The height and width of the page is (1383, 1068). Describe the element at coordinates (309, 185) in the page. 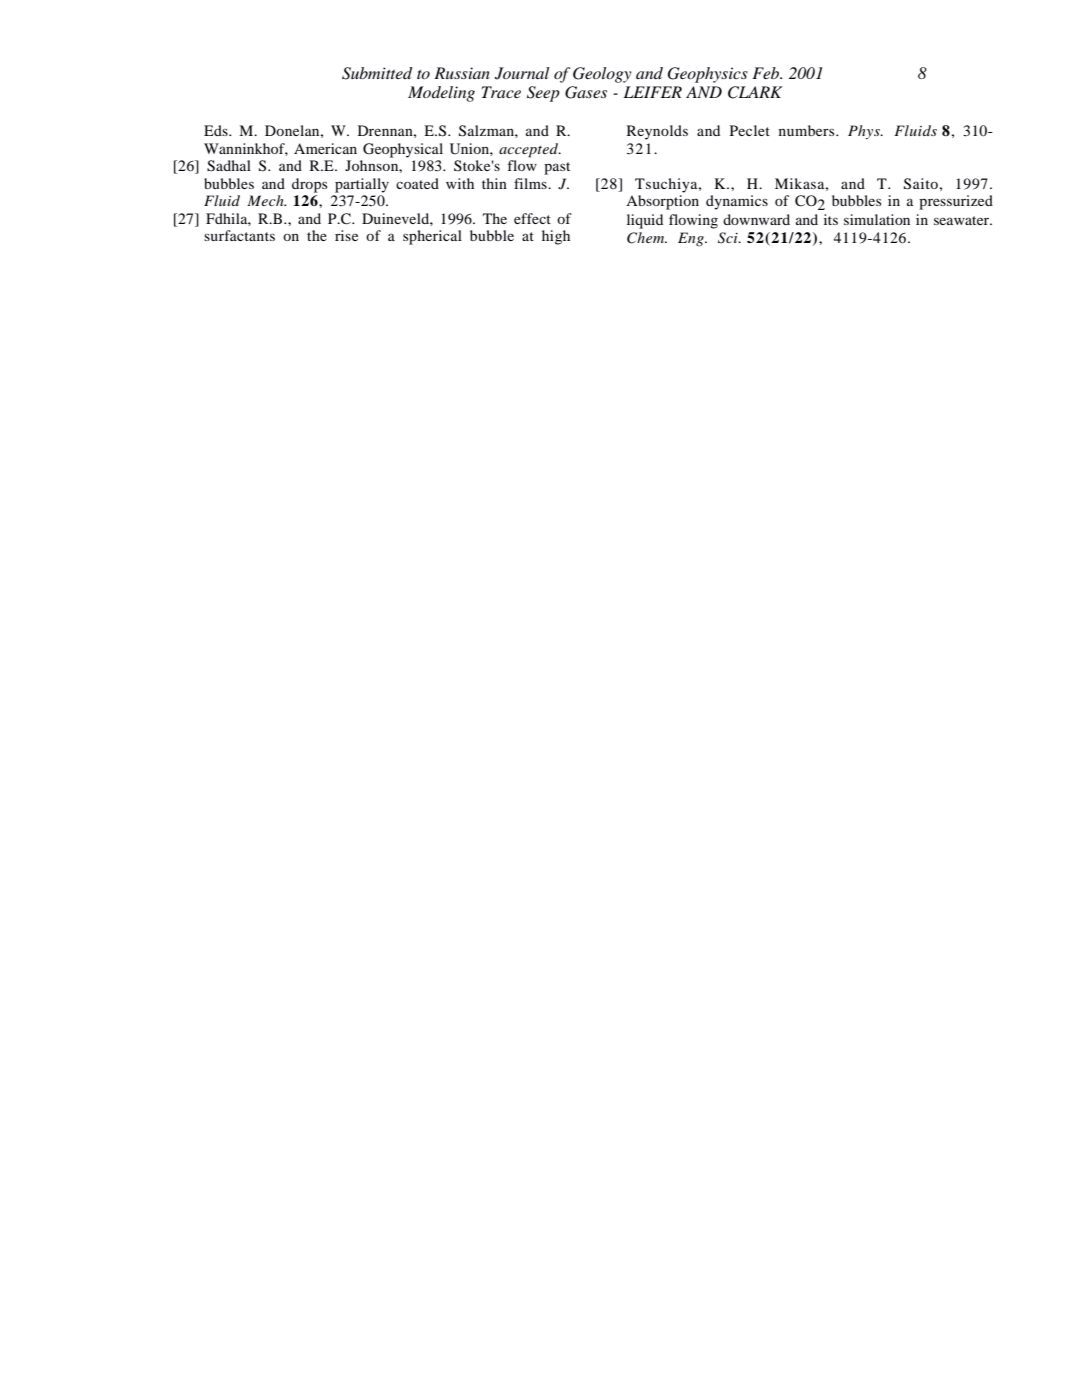

I see `drops` at that location.
